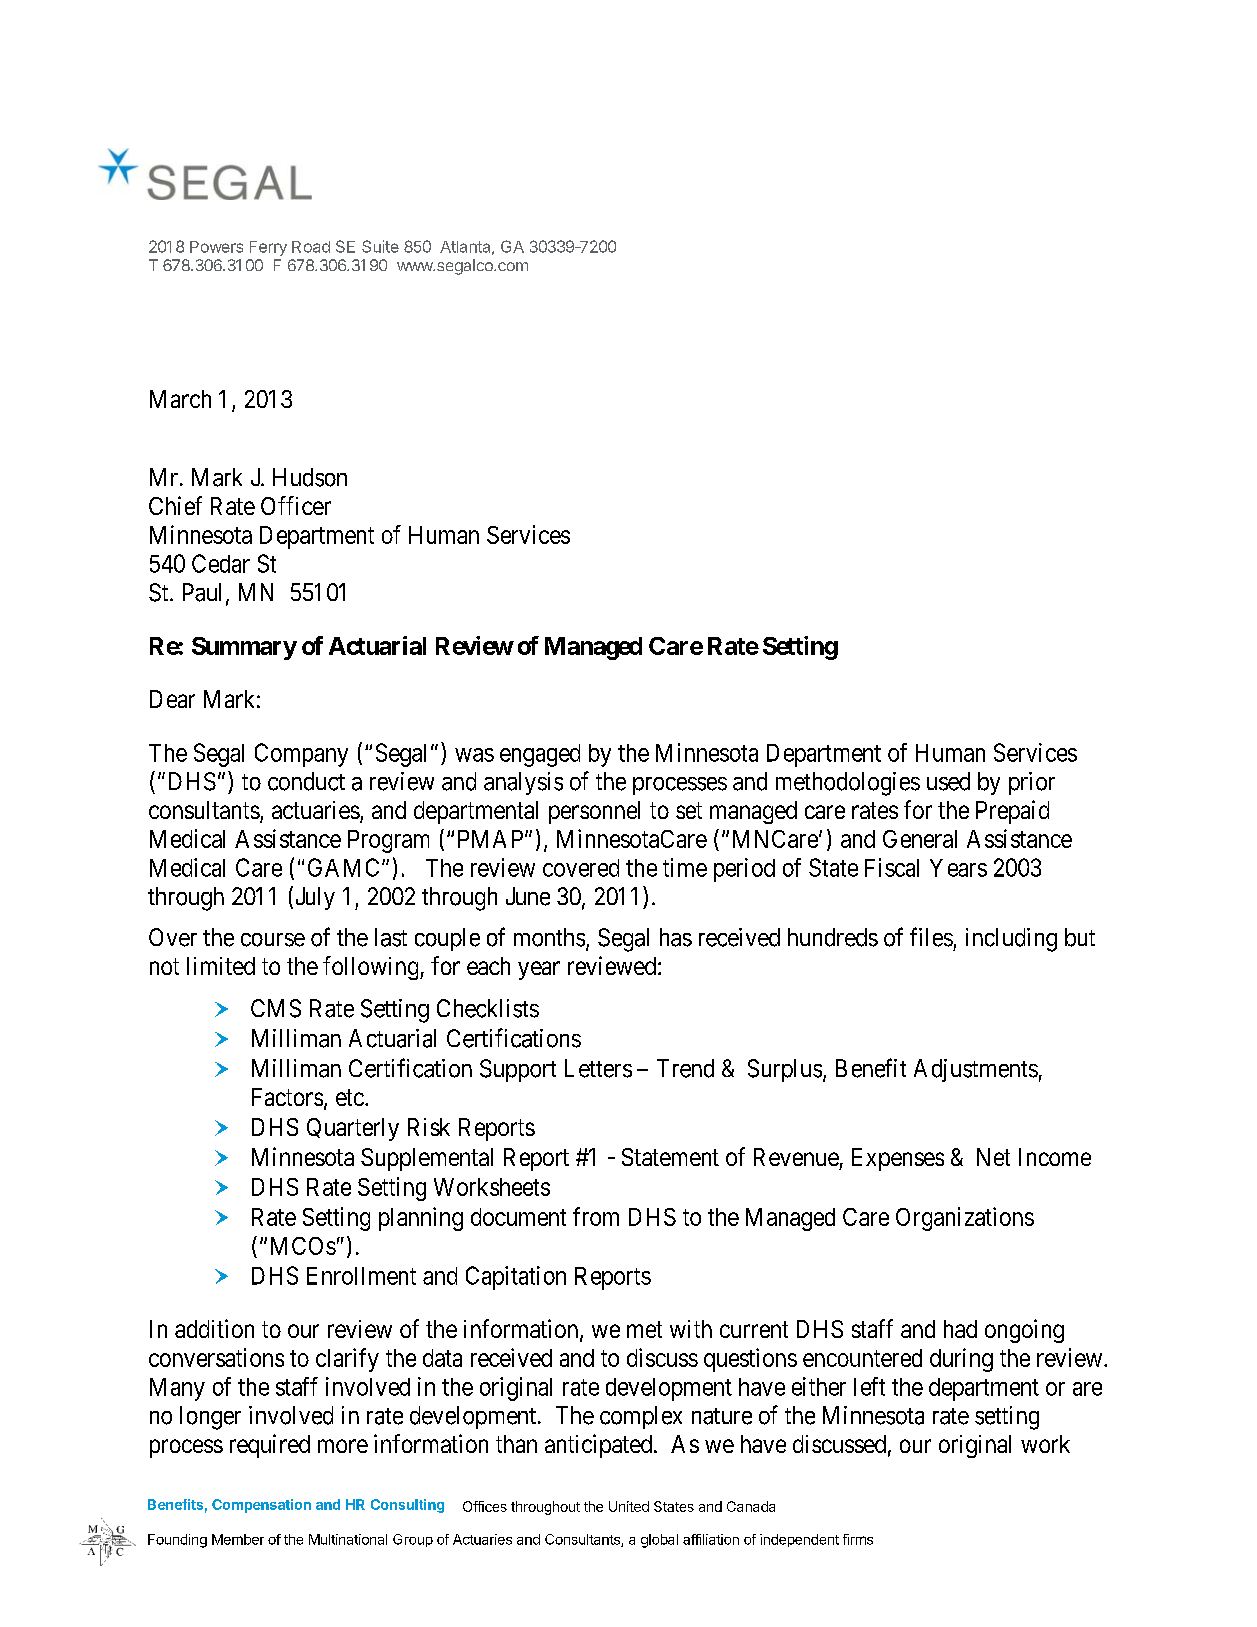 The width and height of the screenshot is (1257, 1627). Describe the element at coordinates (380, 246) in the screenshot. I see `Suite` at that location.
